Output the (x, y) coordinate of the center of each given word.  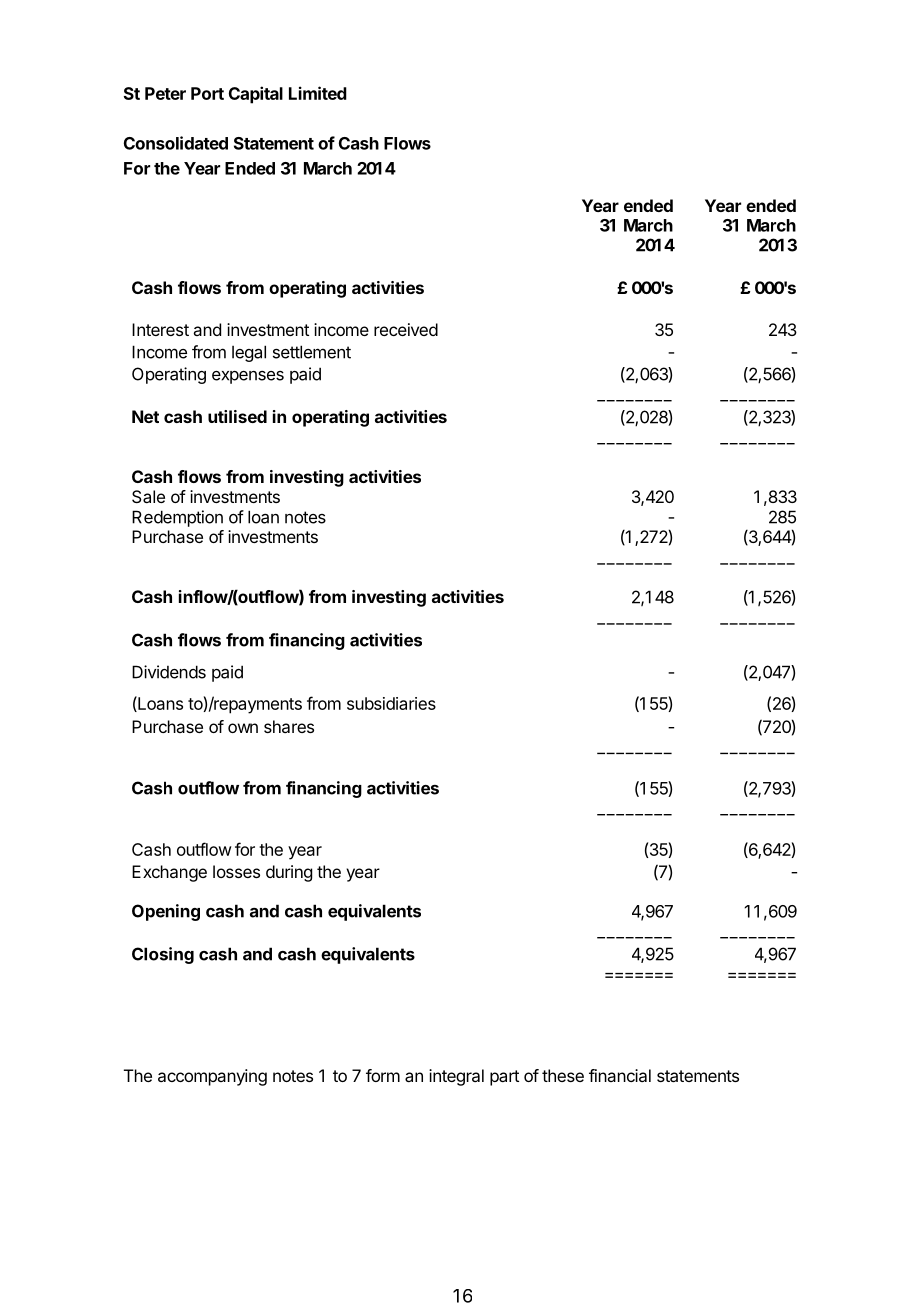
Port (207, 93)
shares (289, 726)
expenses (248, 377)
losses (236, 871)
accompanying (212, 1077)
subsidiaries (391, 703)
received (406, 329)
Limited (318, 93)
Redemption (177, 518)
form (383, 1075)
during (289, 873)
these (563, 1075)
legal (249, 353)
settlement (312, 352)
